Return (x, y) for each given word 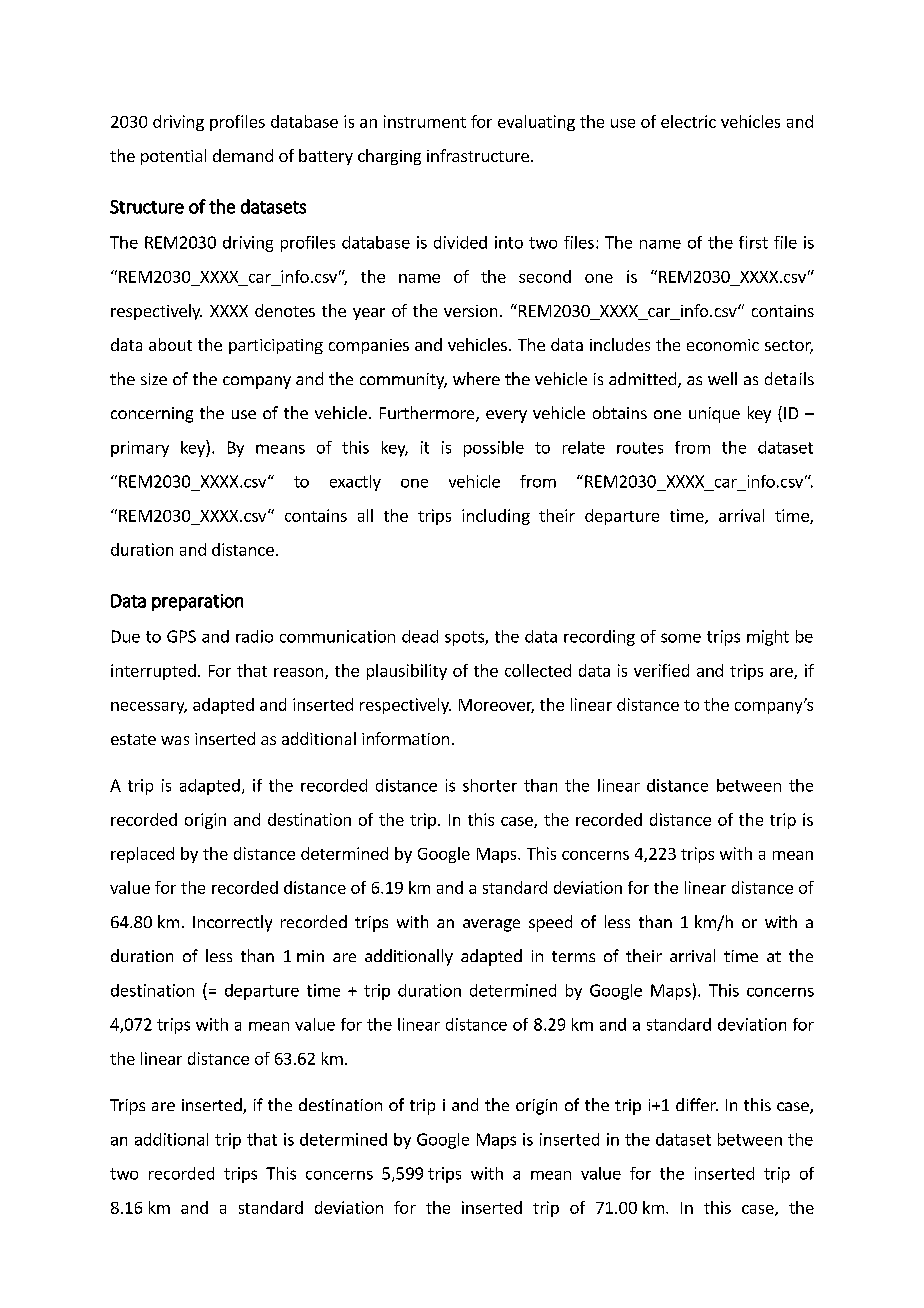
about (170, 344)
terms (573, 956)
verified (661, 670)
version (470, 311)
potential (173, 157)
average (491, 925)
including (496, 517)
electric (688, 121)
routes (640, 448)
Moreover (496, 706)
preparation (197, 602)
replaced (142, 855)
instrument (425, 121)
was (175, 740)
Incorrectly (232, 923)
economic (723, 345)
